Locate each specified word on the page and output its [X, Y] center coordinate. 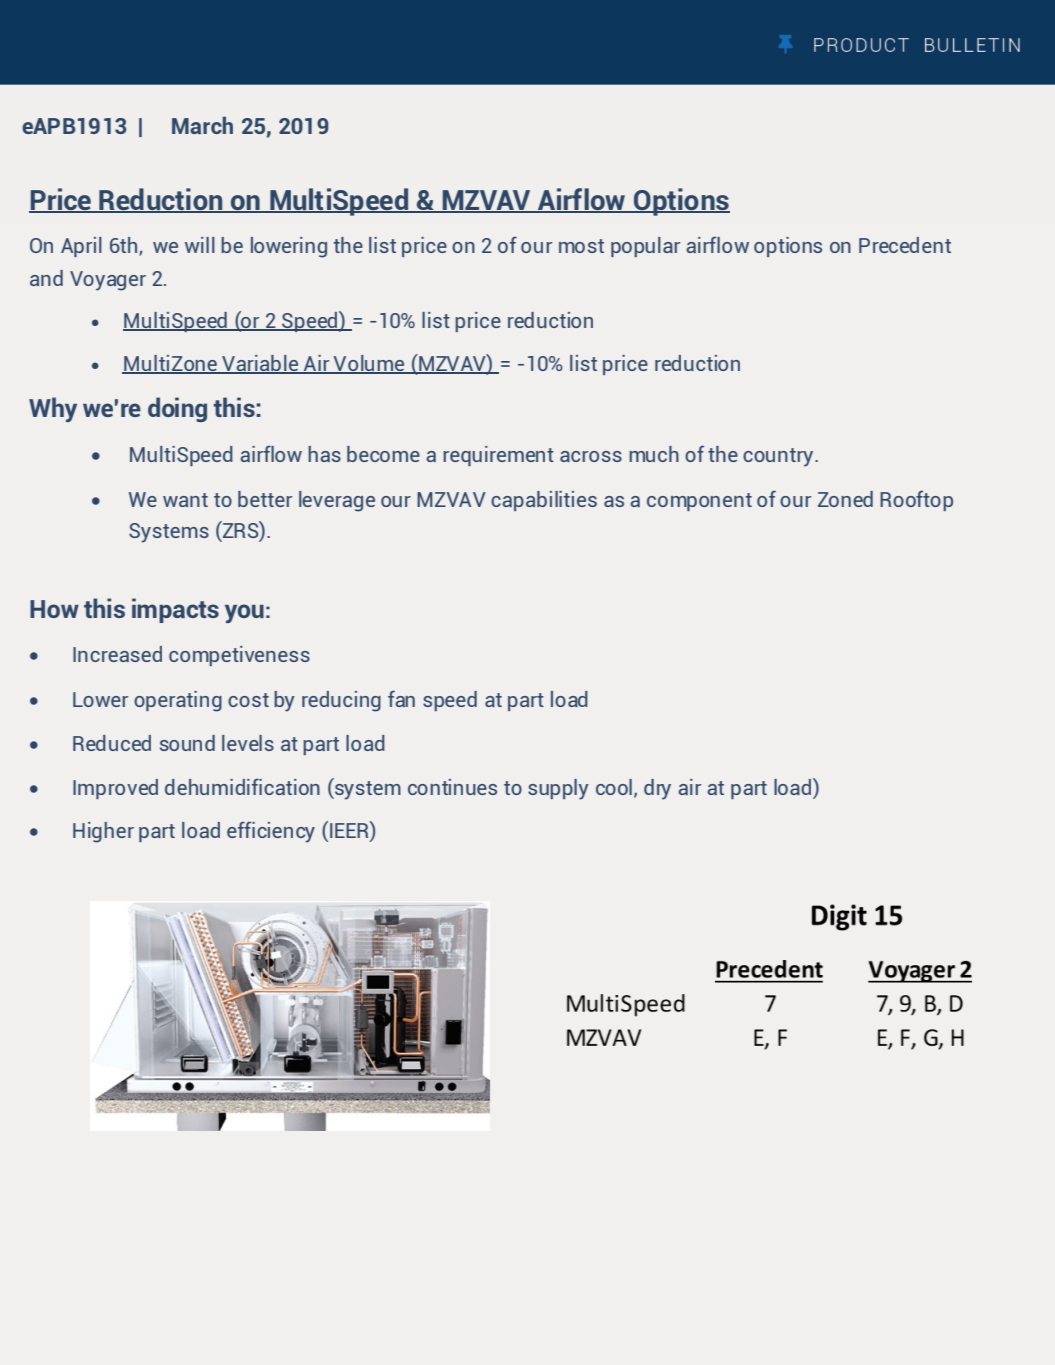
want [185, 500]
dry [657, 789]
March [202, 125]
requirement [498, 456]
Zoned [845, 499]
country [779, 457]
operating [178, 701]
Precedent [905, 245]
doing [177, 409]
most [581, 246]
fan [401, 698]
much [654, 454]
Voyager [108, 281]
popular [645, 247]
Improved [115, 789]
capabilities [544, 501]
